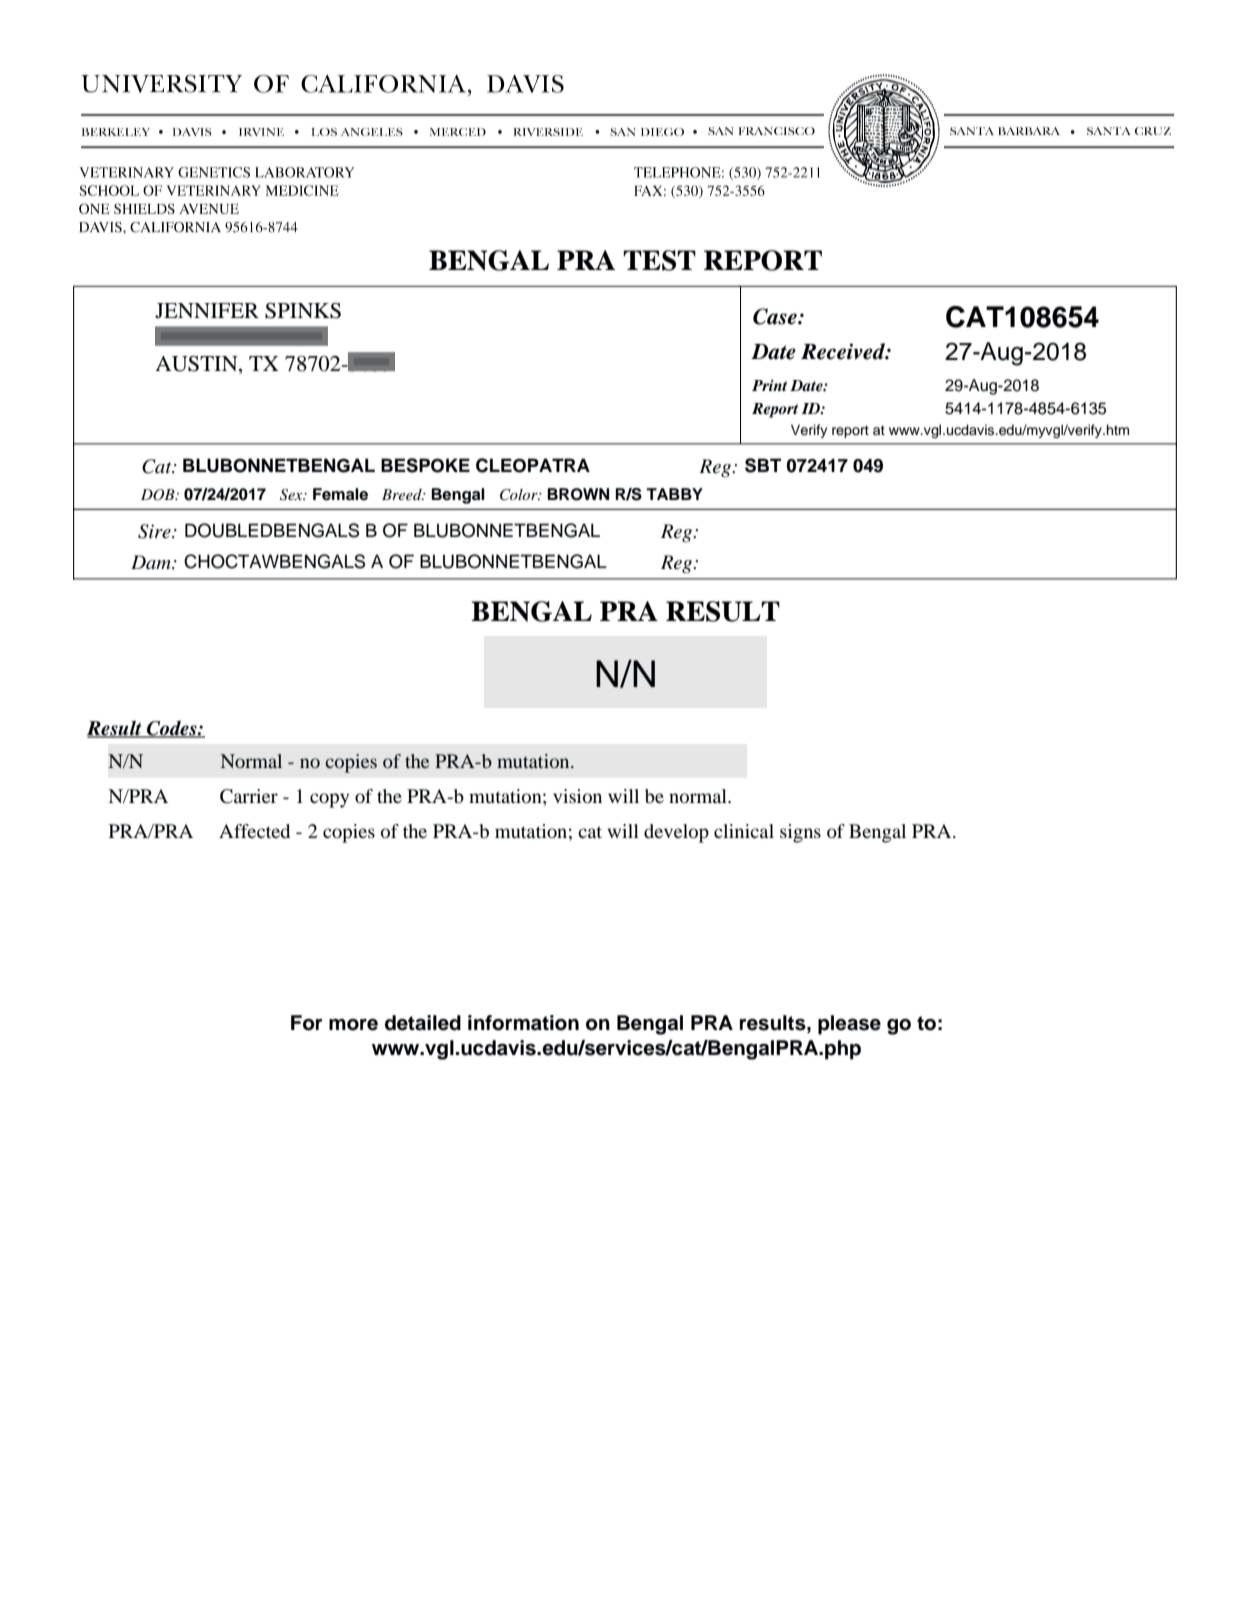 Image resolution: width=1252 pixels, height=1620 pixels. Describe the element at coordinates (207, 310) in the document. I see `JENNIFER` at that location.
